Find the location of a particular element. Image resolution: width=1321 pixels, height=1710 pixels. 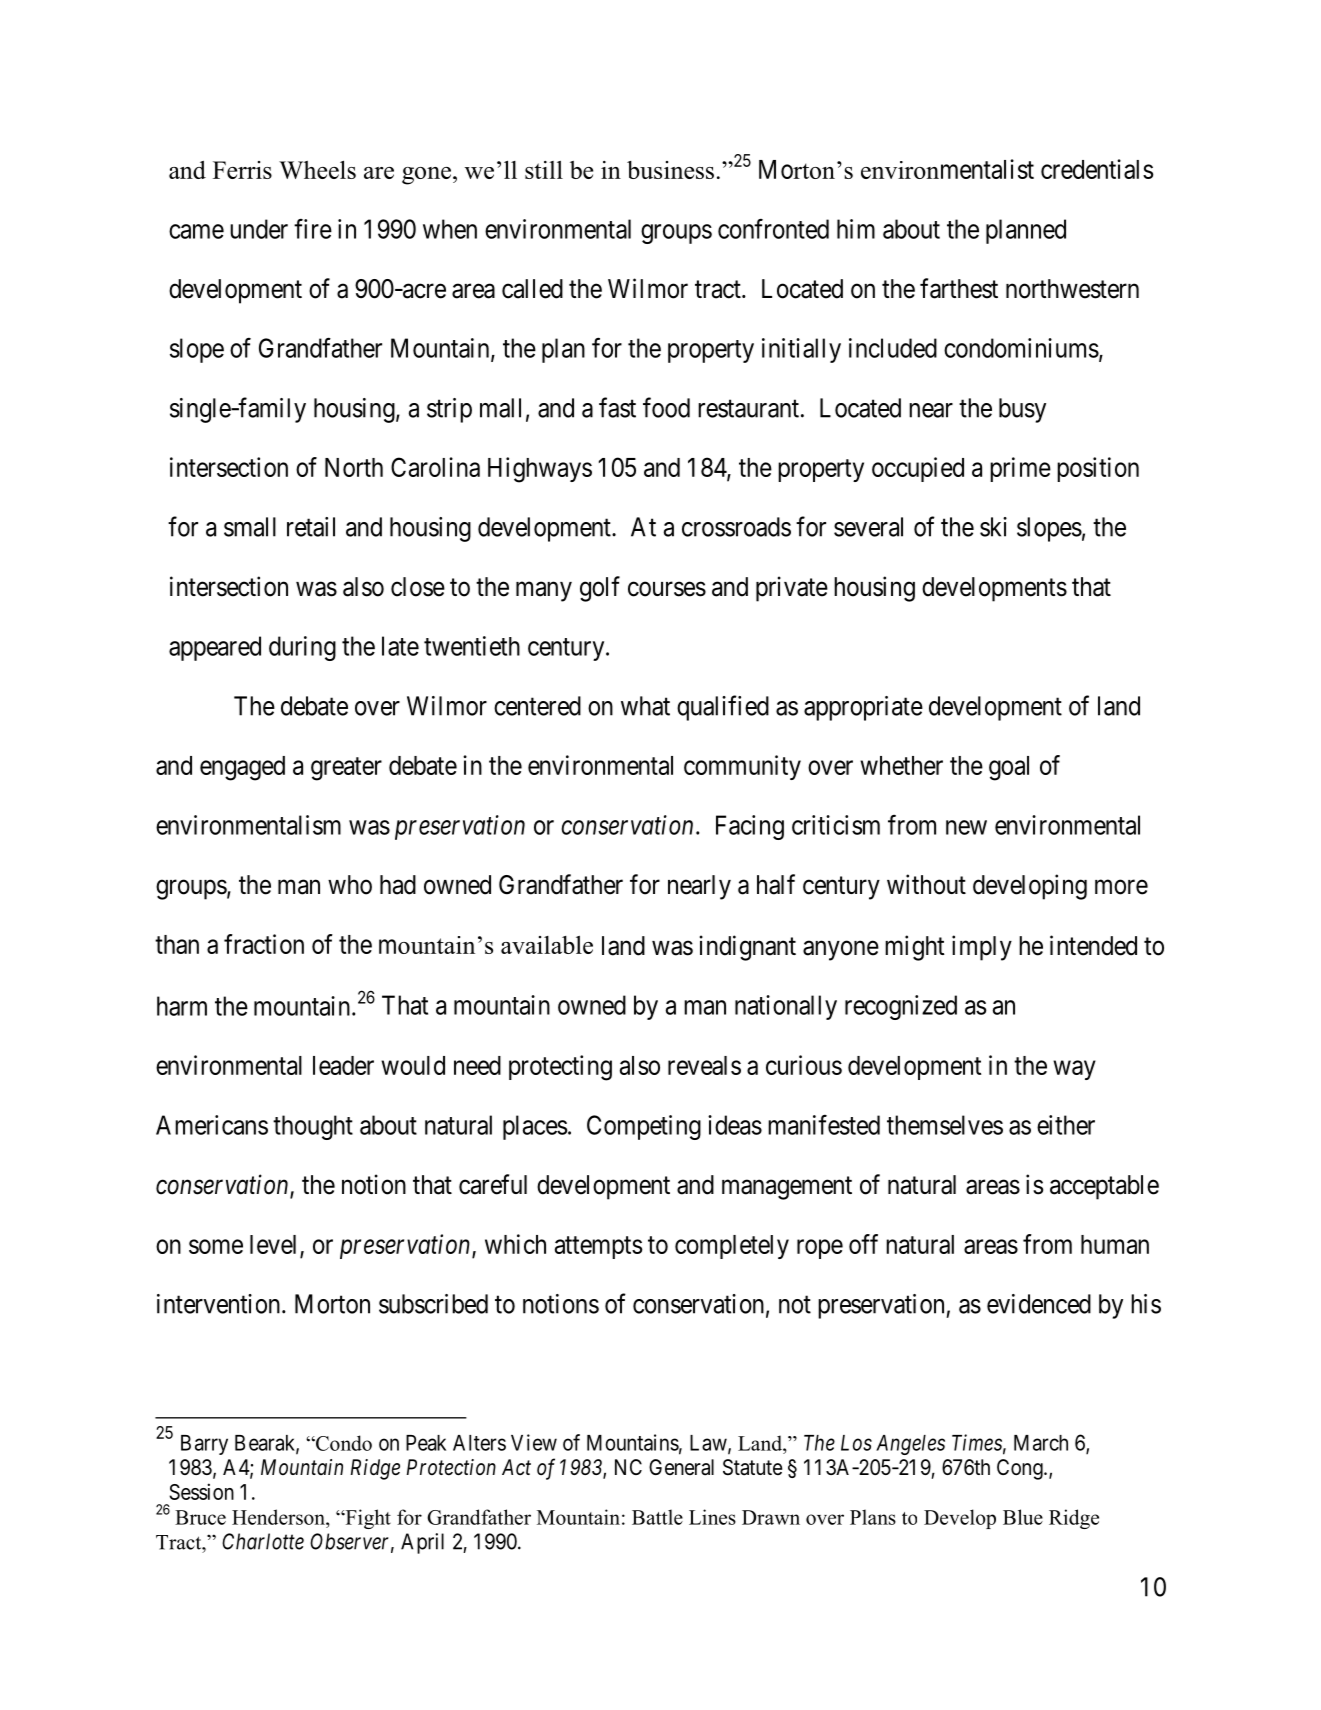

business is located at coordinates (670, 170).
